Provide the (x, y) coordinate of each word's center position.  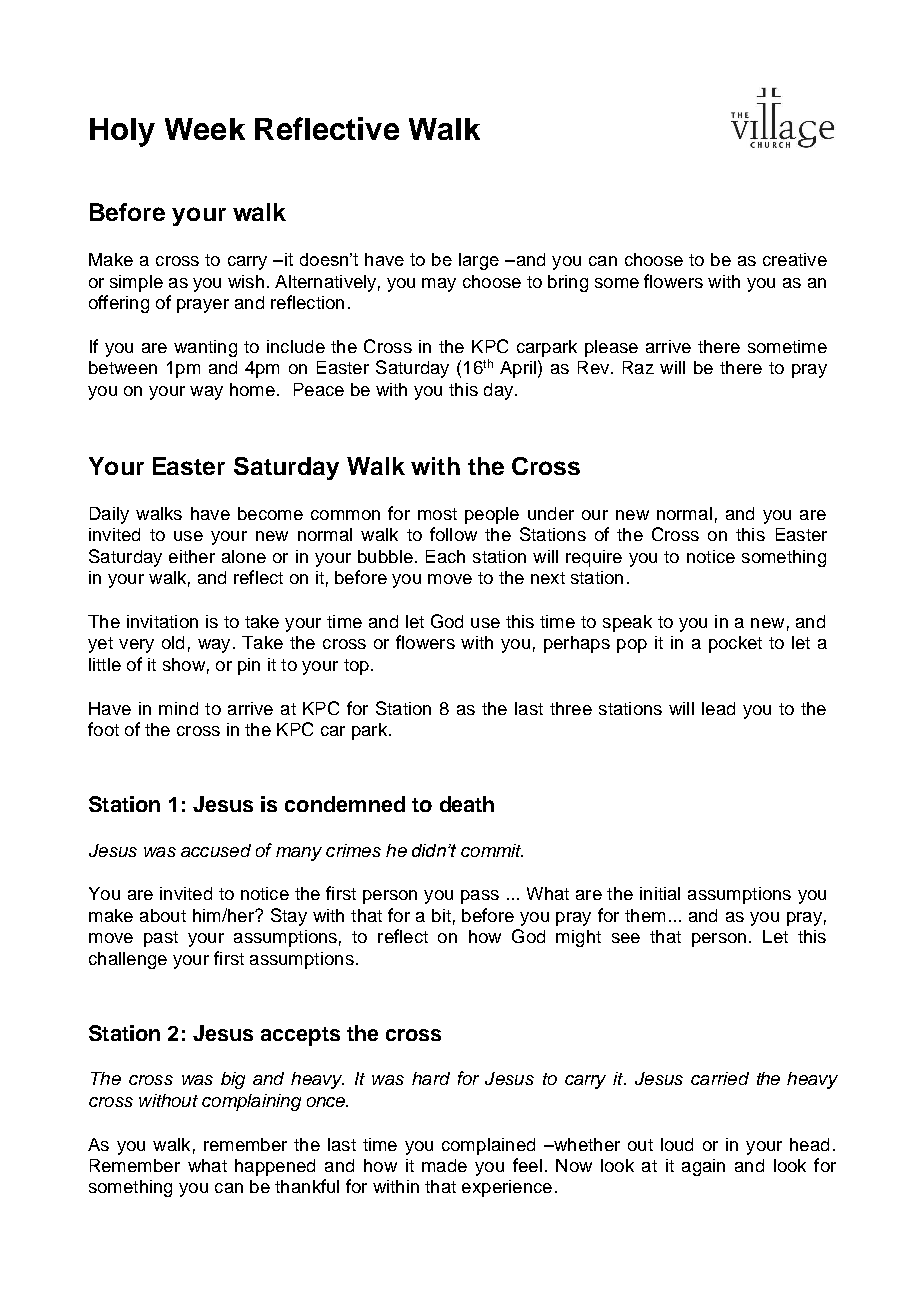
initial (660, 893)
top (356, 667)
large (479, 261)
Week (205, 129)
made (444, 1165)
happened (275, 1167)
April (518, 369)
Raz (638, 367)
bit (441, 915)
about (163, 915)
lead (718, 708)
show (184, 664)
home (252, 389)
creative (795, 259)
